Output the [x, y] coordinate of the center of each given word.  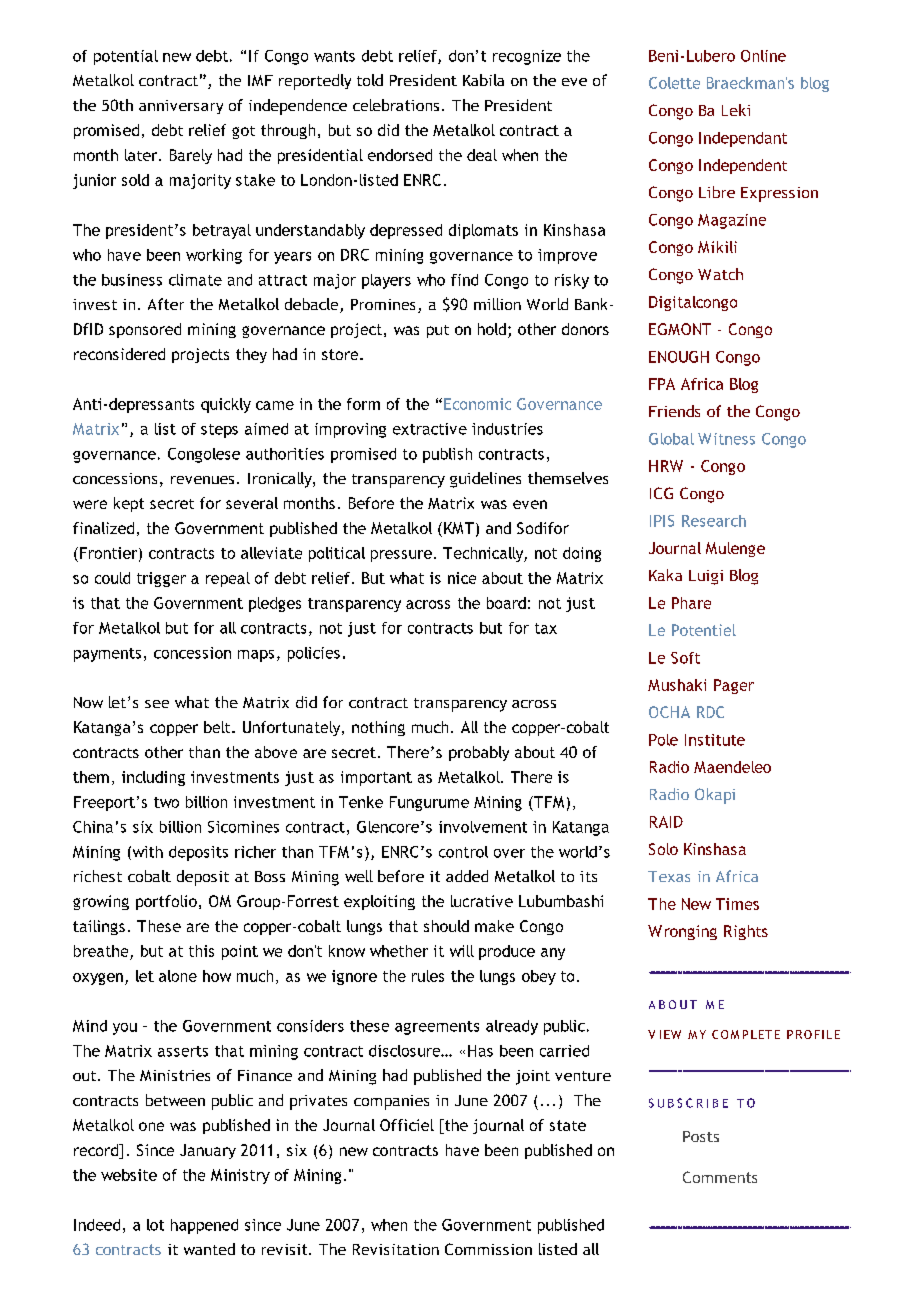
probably [479, 753]
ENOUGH [679, 357]
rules [428, 976]
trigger [161, 579]
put [438, 331]
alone [178, 976]
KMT [459, 528]
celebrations [396, 105]
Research [714, 521]
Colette [674, 83]
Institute [715, 740]
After [166, 304]
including [153, 778]
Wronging [682, 932]
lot [155, 1225]
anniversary [181, 107]
